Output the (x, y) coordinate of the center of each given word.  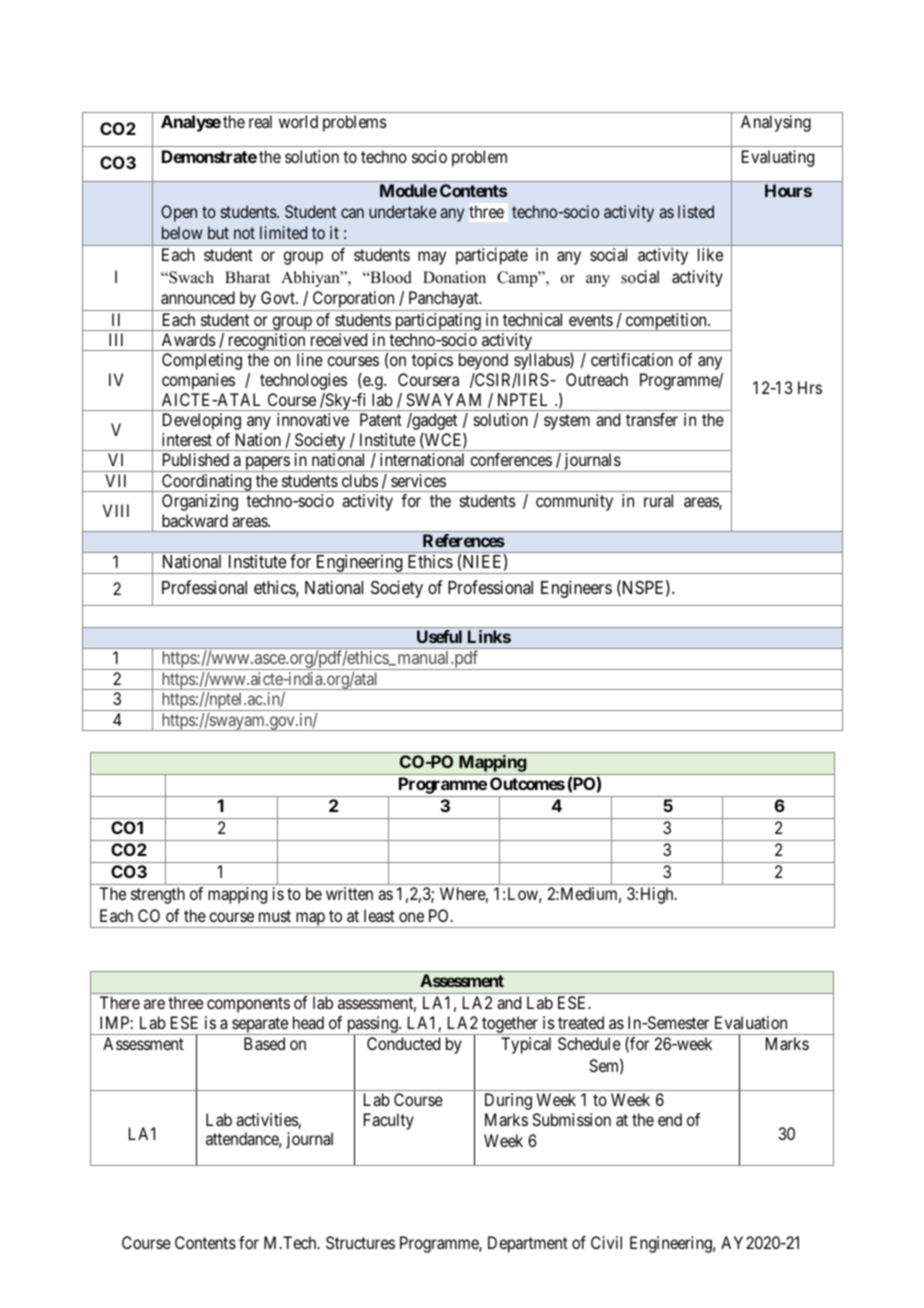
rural (658, 500)
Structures (360, 1242)
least (379, 915)
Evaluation (751, 1022)
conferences (511, 459)
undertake (403, 211)
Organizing (200, 502)
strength (158, 895)
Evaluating (778, 158)
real (260, 121)
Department (528, 1244)
